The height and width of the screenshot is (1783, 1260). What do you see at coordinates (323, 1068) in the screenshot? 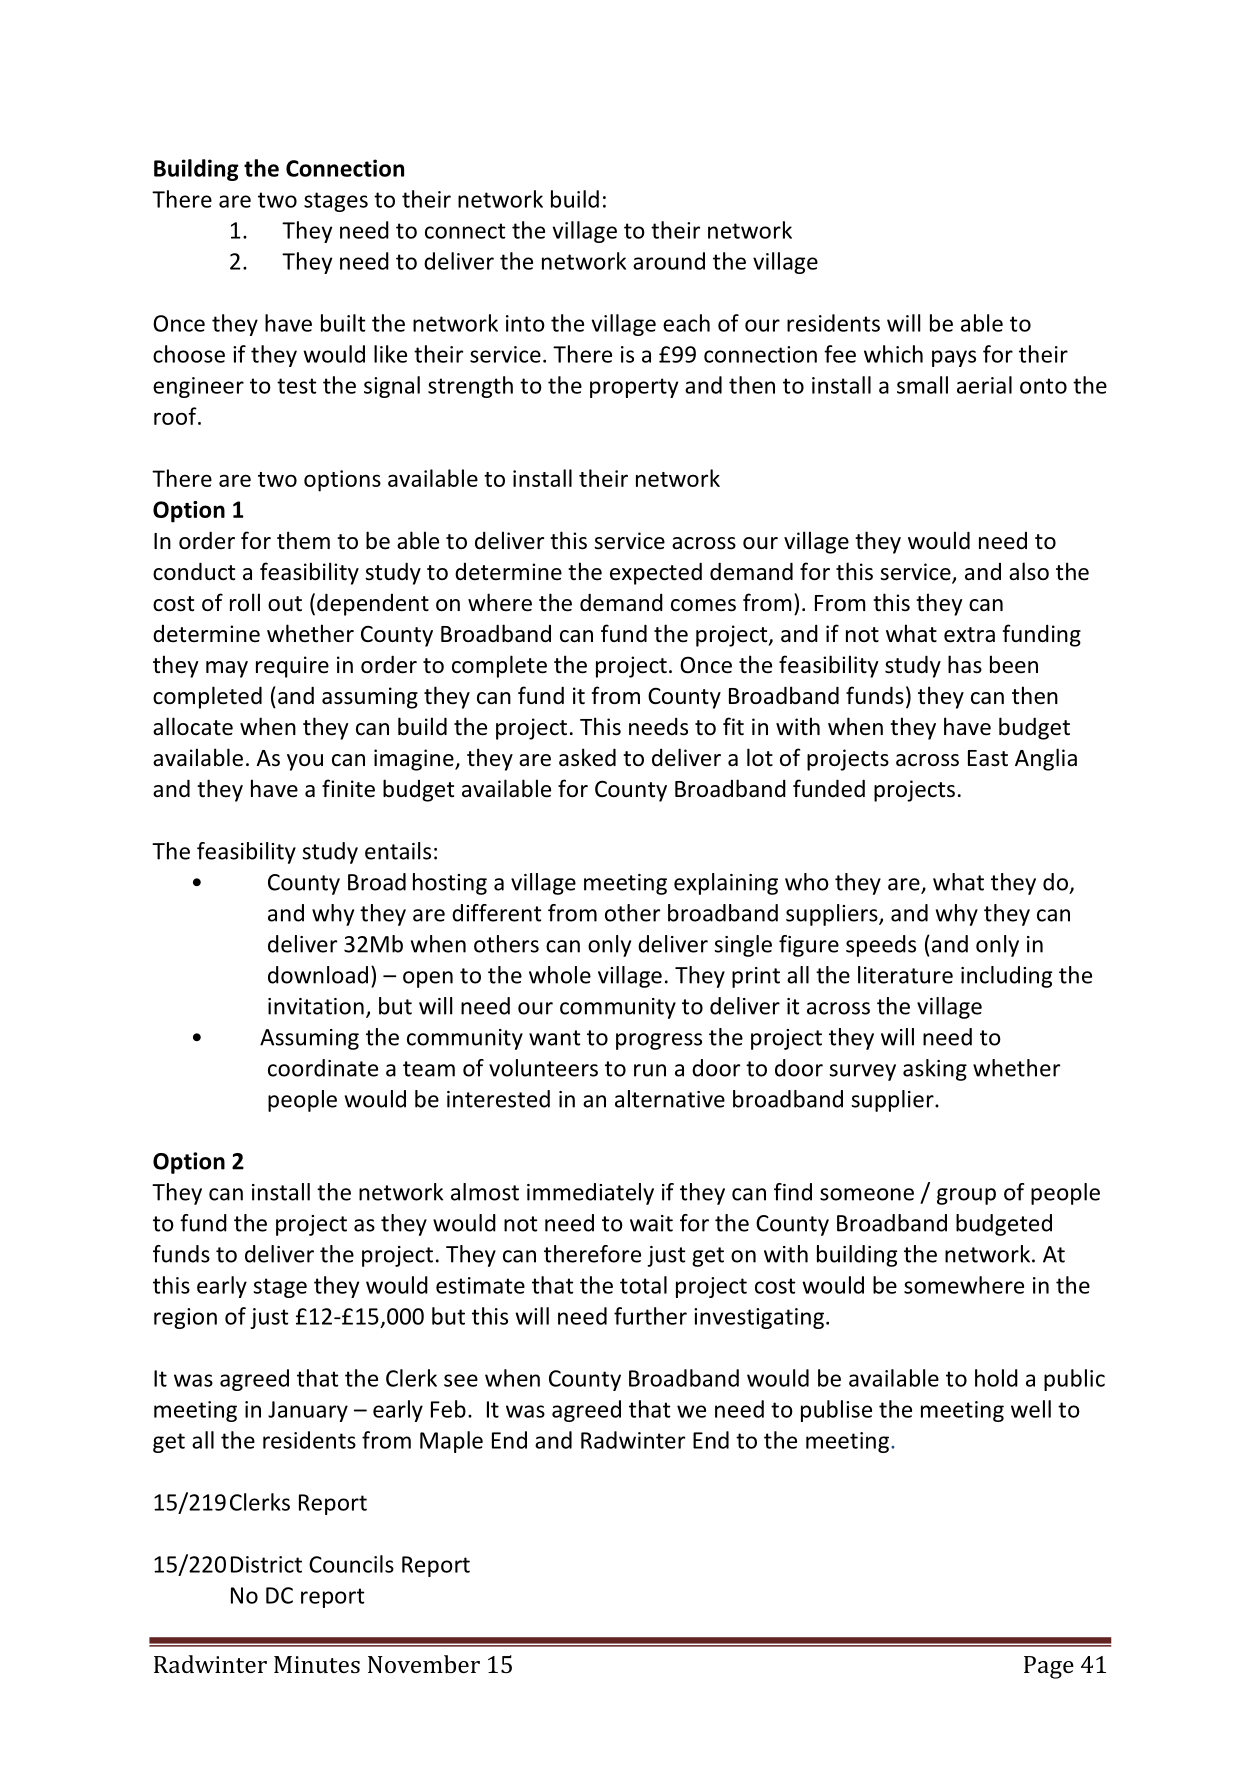
I see `coordinate` at bounding box center [323, 1068].
